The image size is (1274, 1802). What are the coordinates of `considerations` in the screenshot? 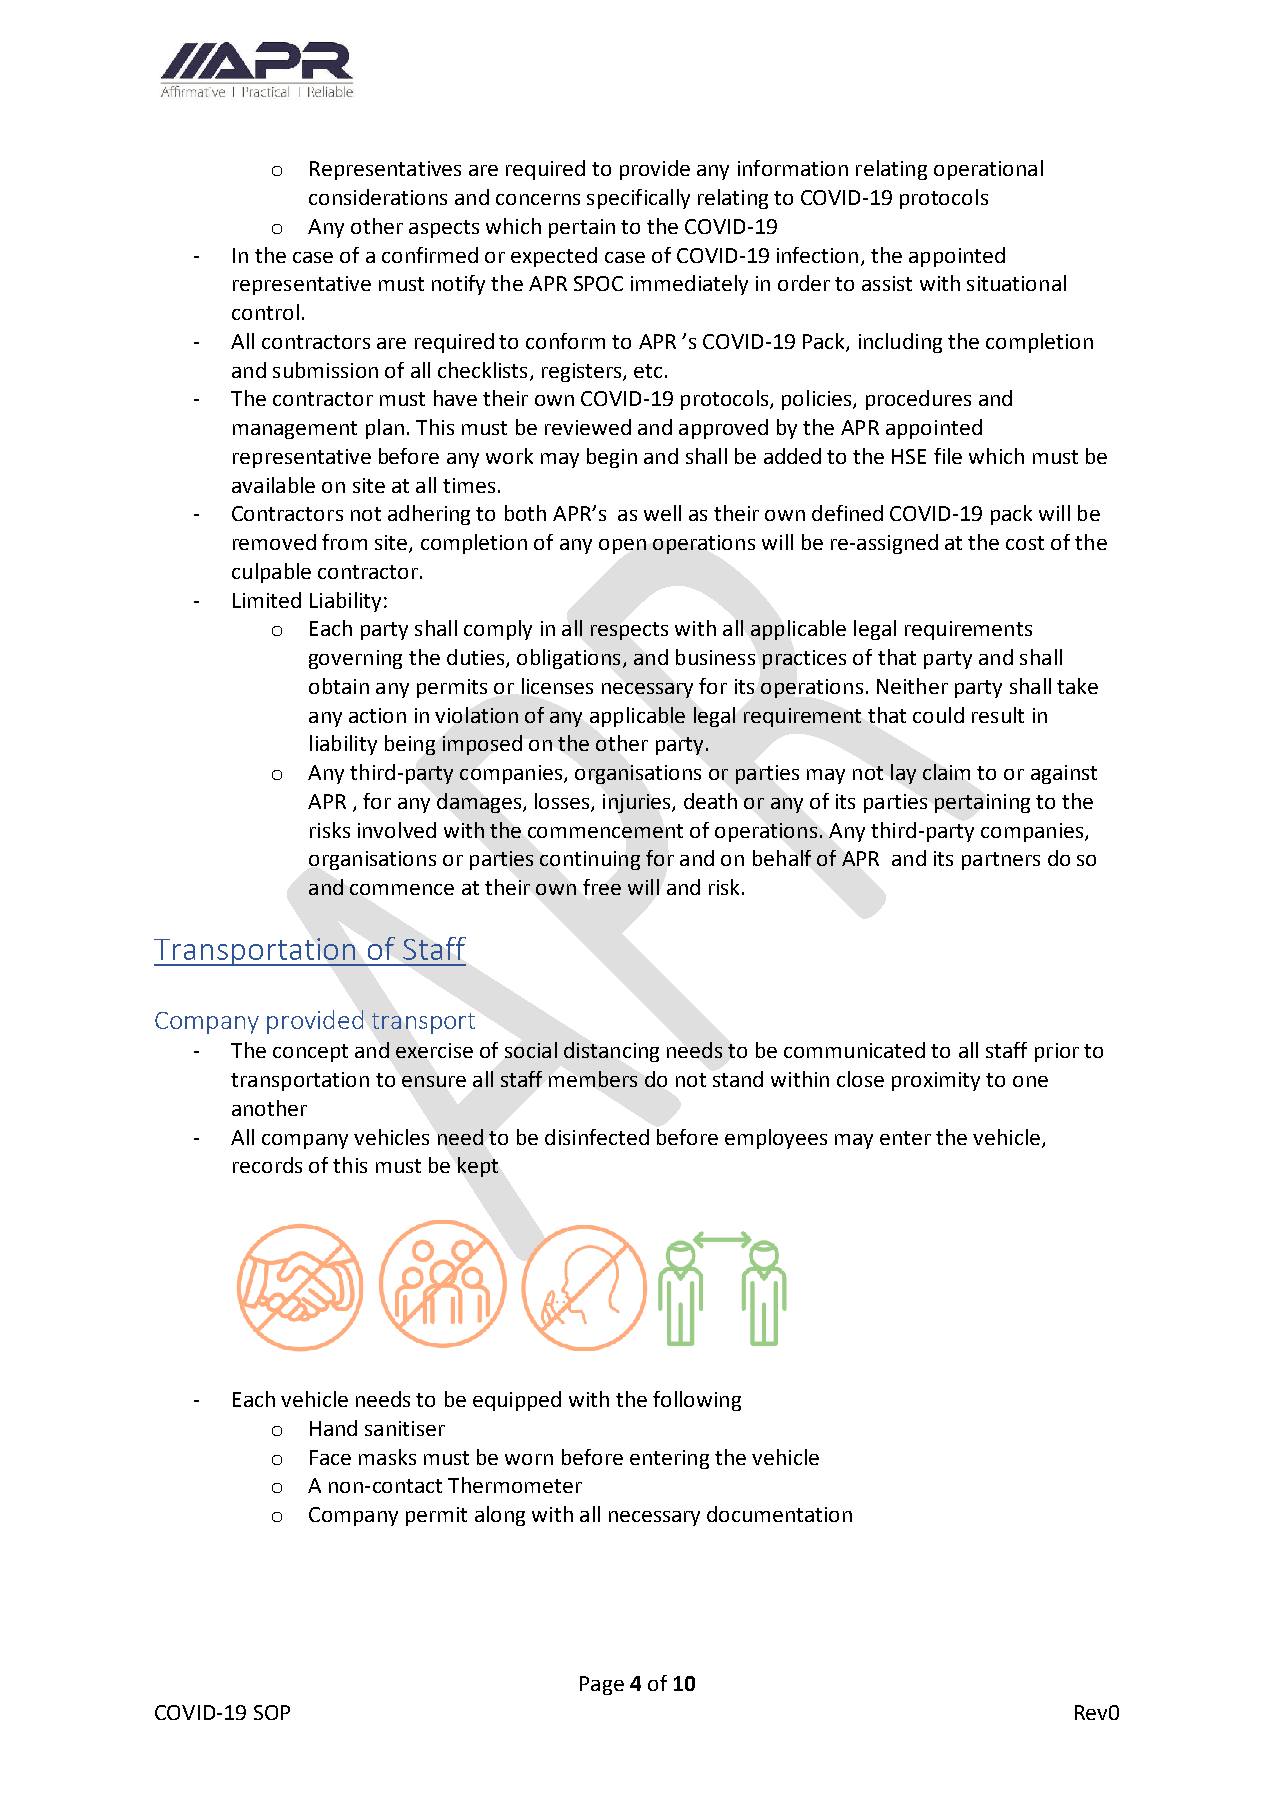 It's located at (378, 197).
